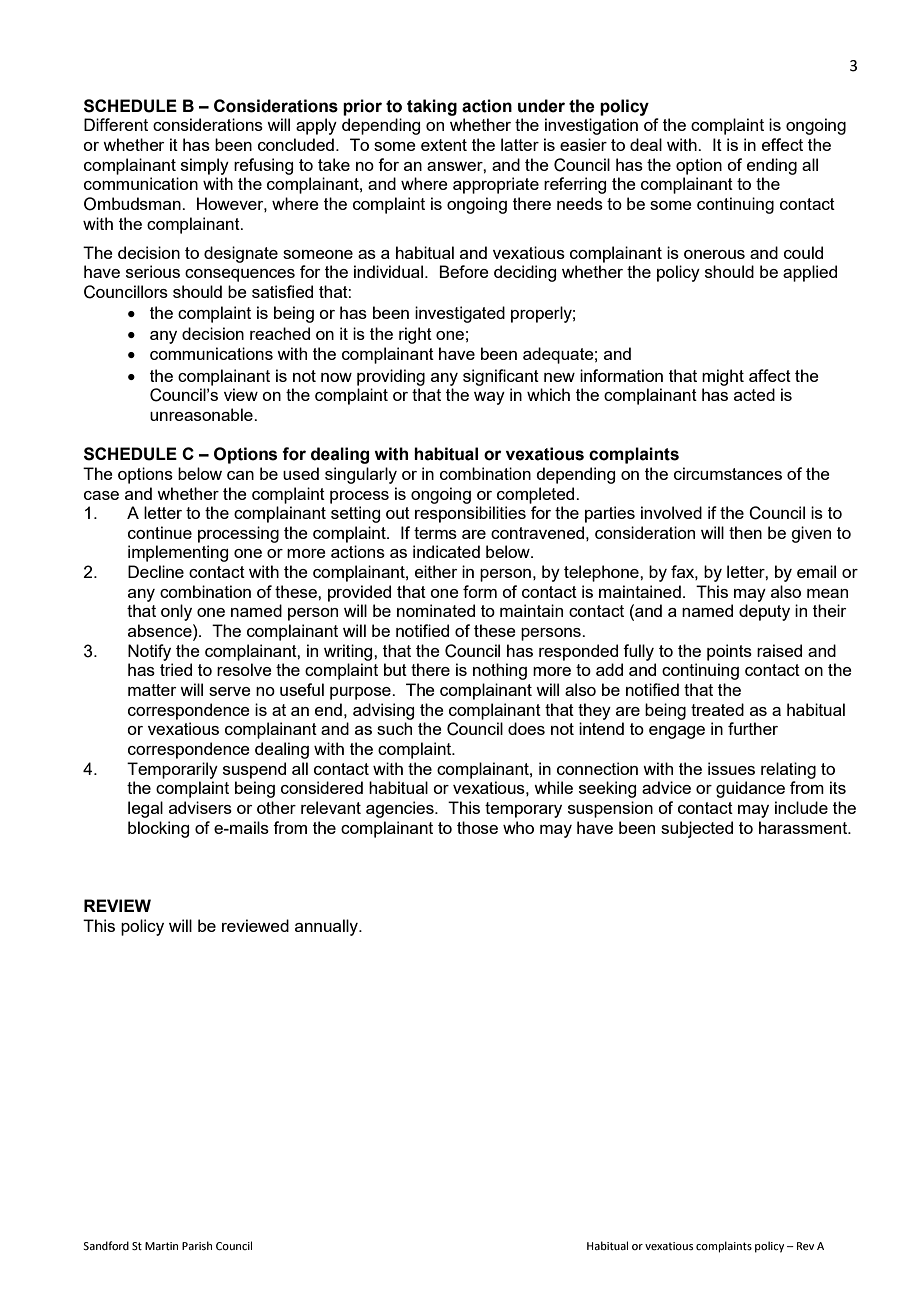  Describe the element at coordinates (782, 144) in the screenshot. I see `effect` at that location.
